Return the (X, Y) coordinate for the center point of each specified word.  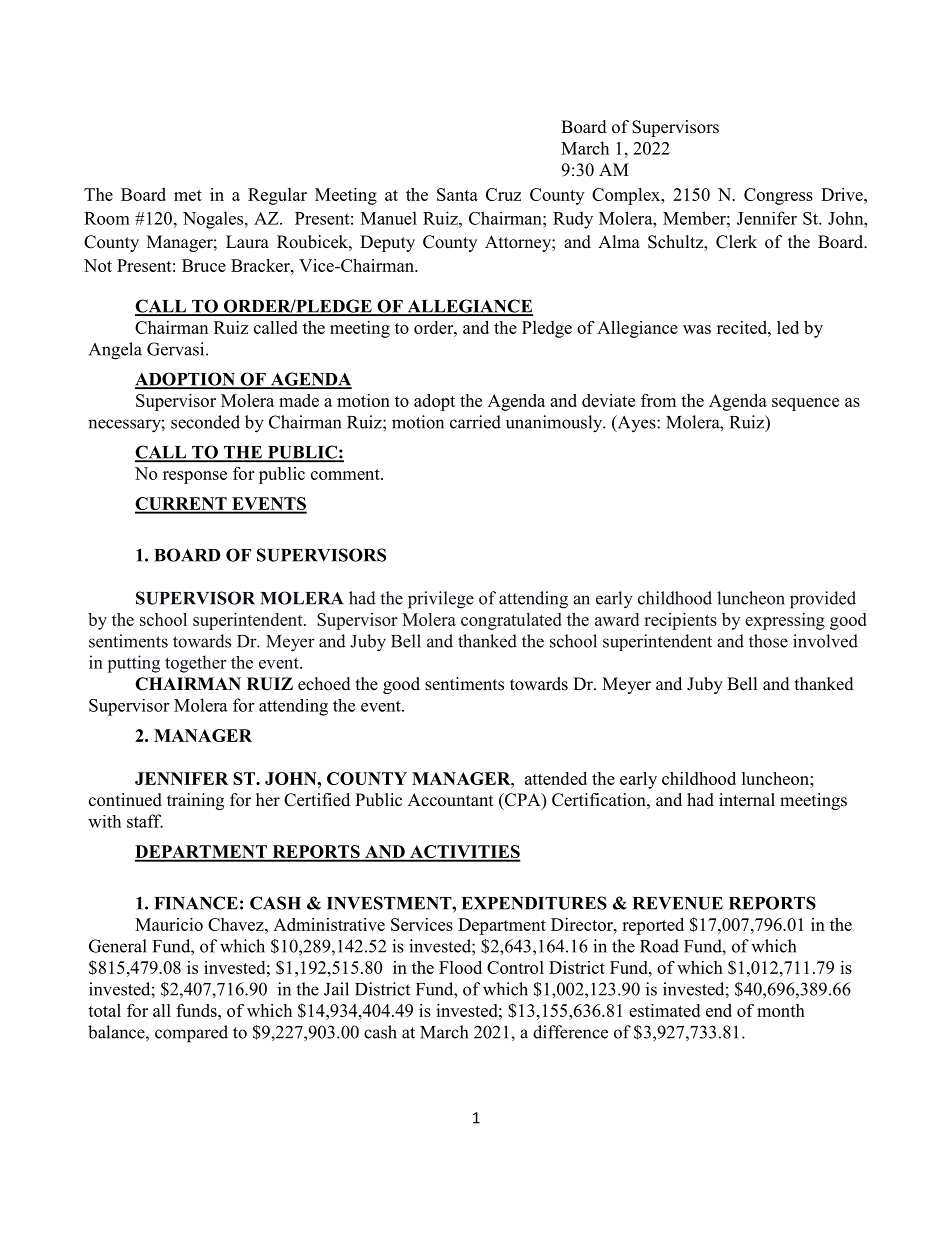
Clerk (736, 242)
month (781, 1010)
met (188, 195)
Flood (460, 967)
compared (191, 1034)
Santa (457, 194)
